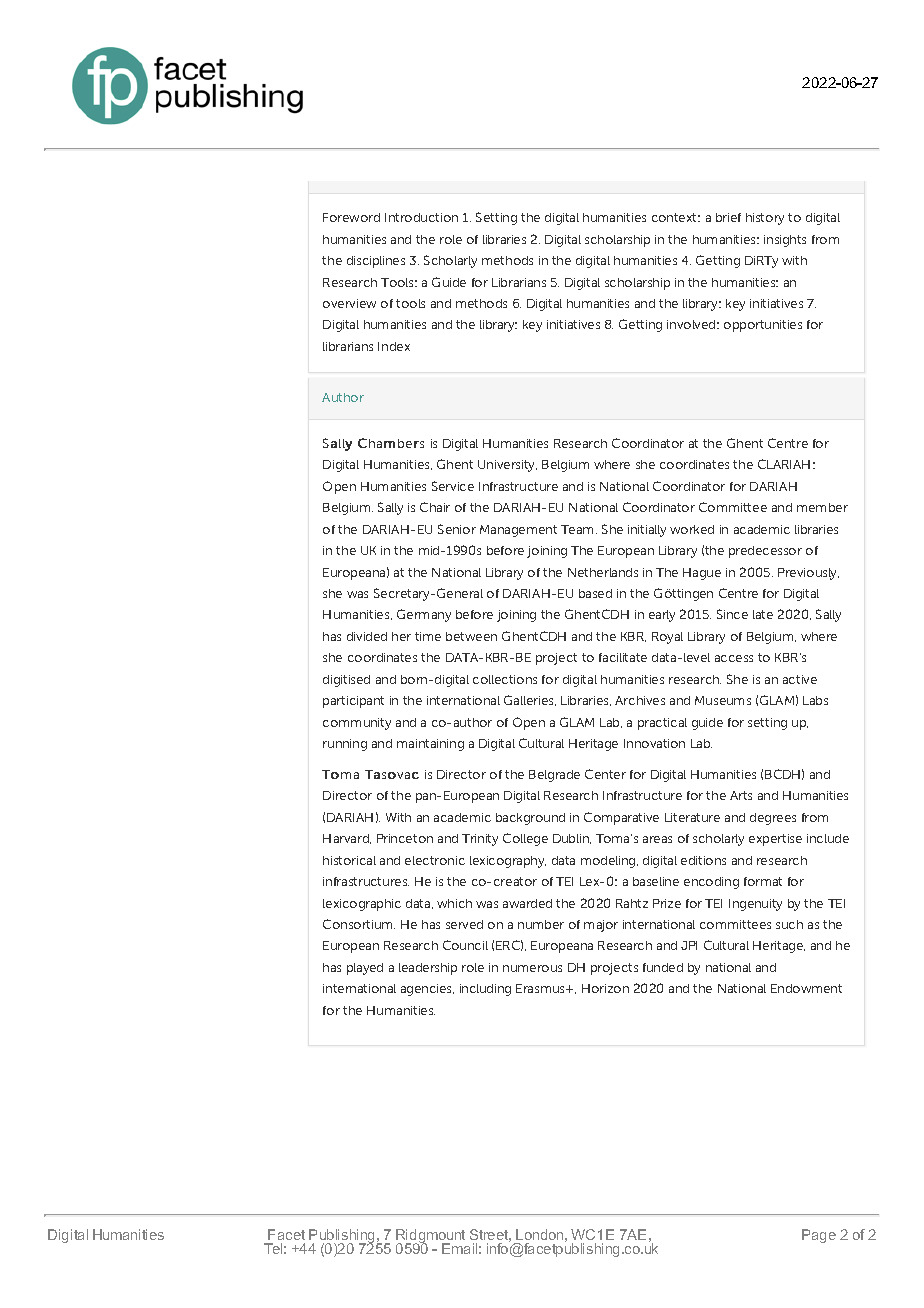  What do you see at coordinates (428, 636) in the screenshot?
I see `time` at bounding box center [428, 636].
